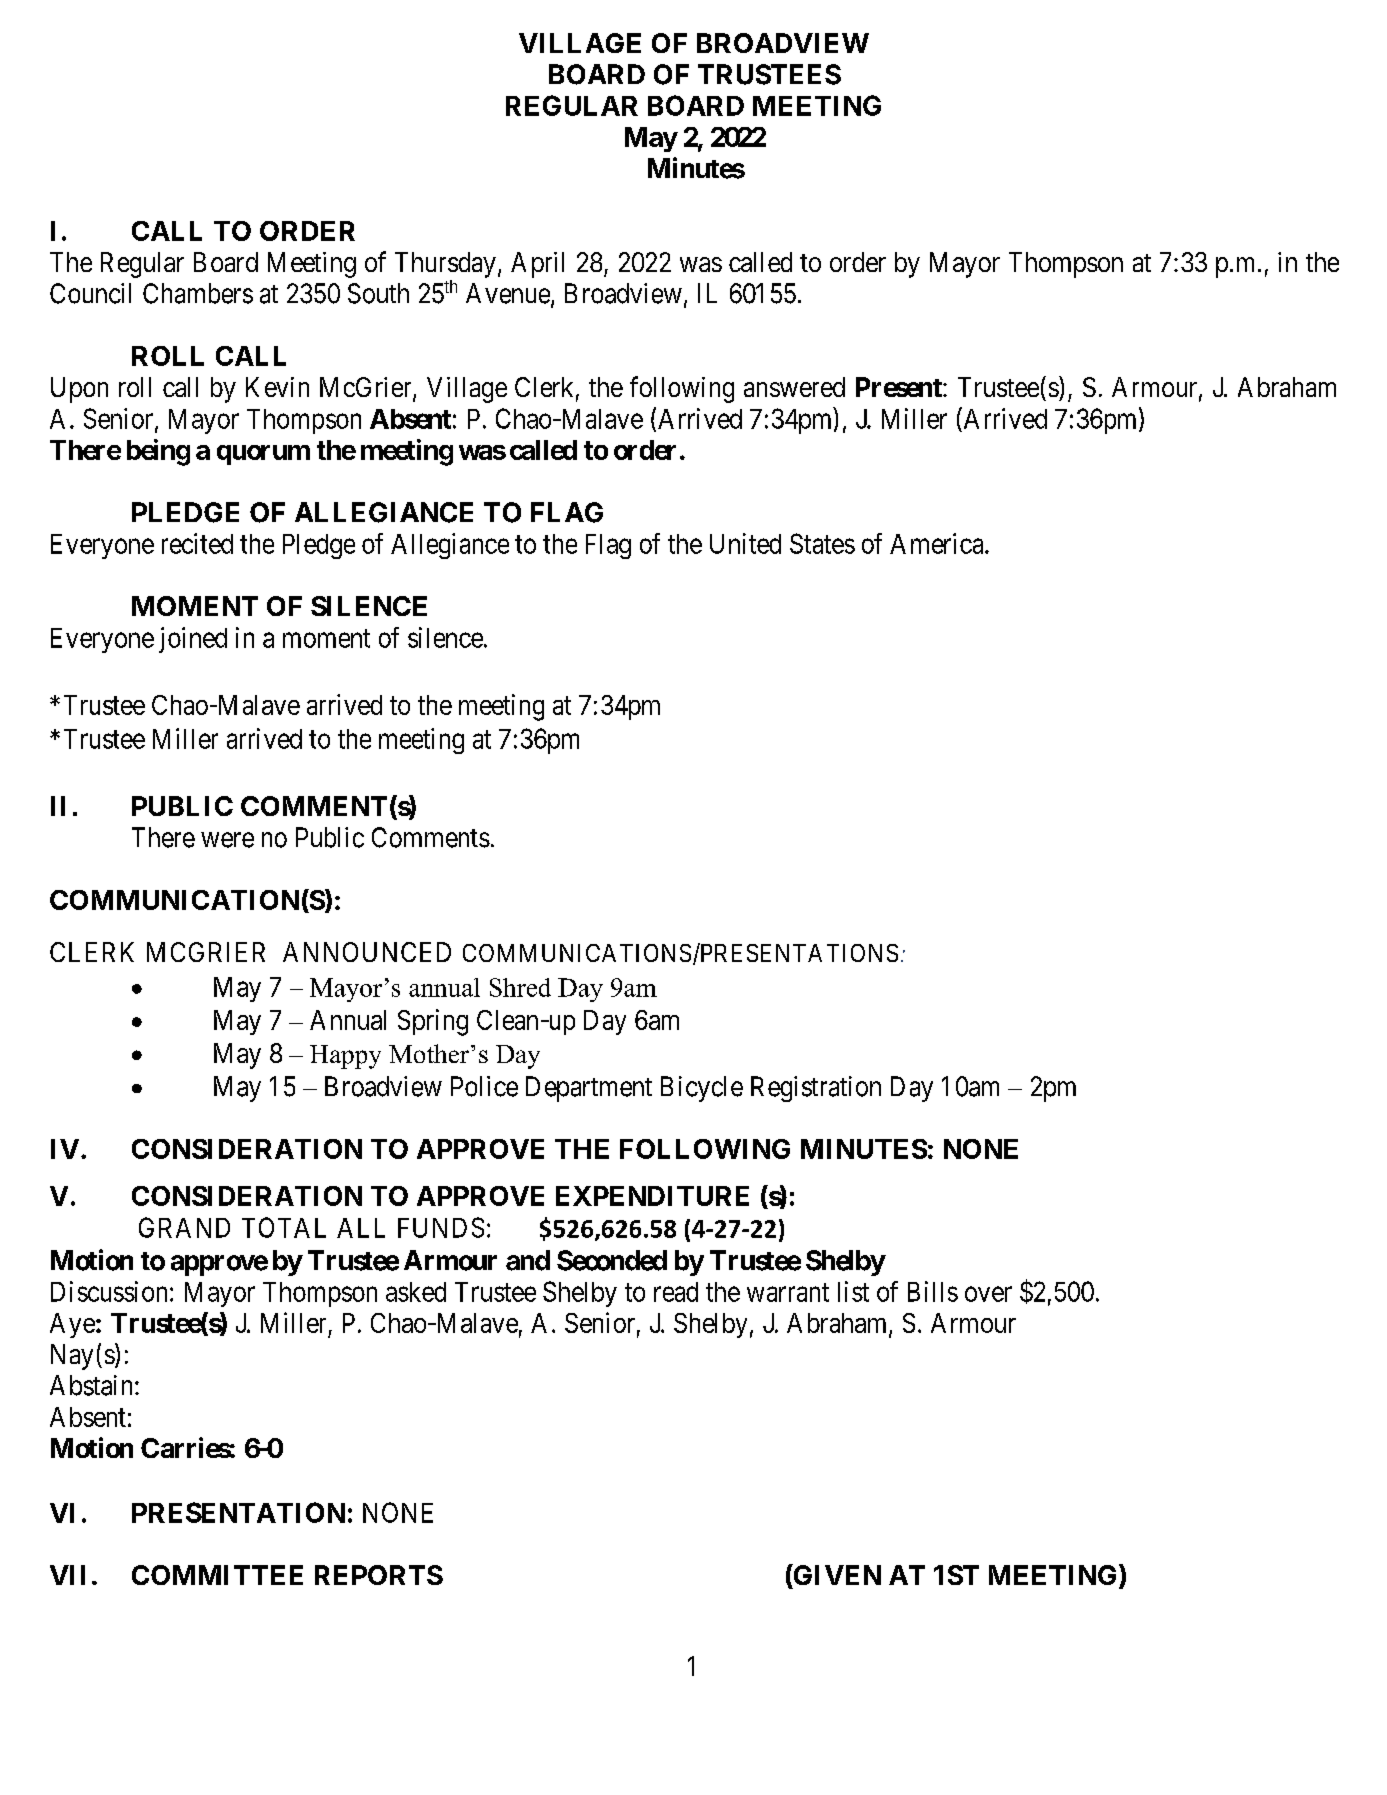  What do you see at coordinates (520, 987) in the screenshot?
I see `Shred` at bounding box center [520, 987].
